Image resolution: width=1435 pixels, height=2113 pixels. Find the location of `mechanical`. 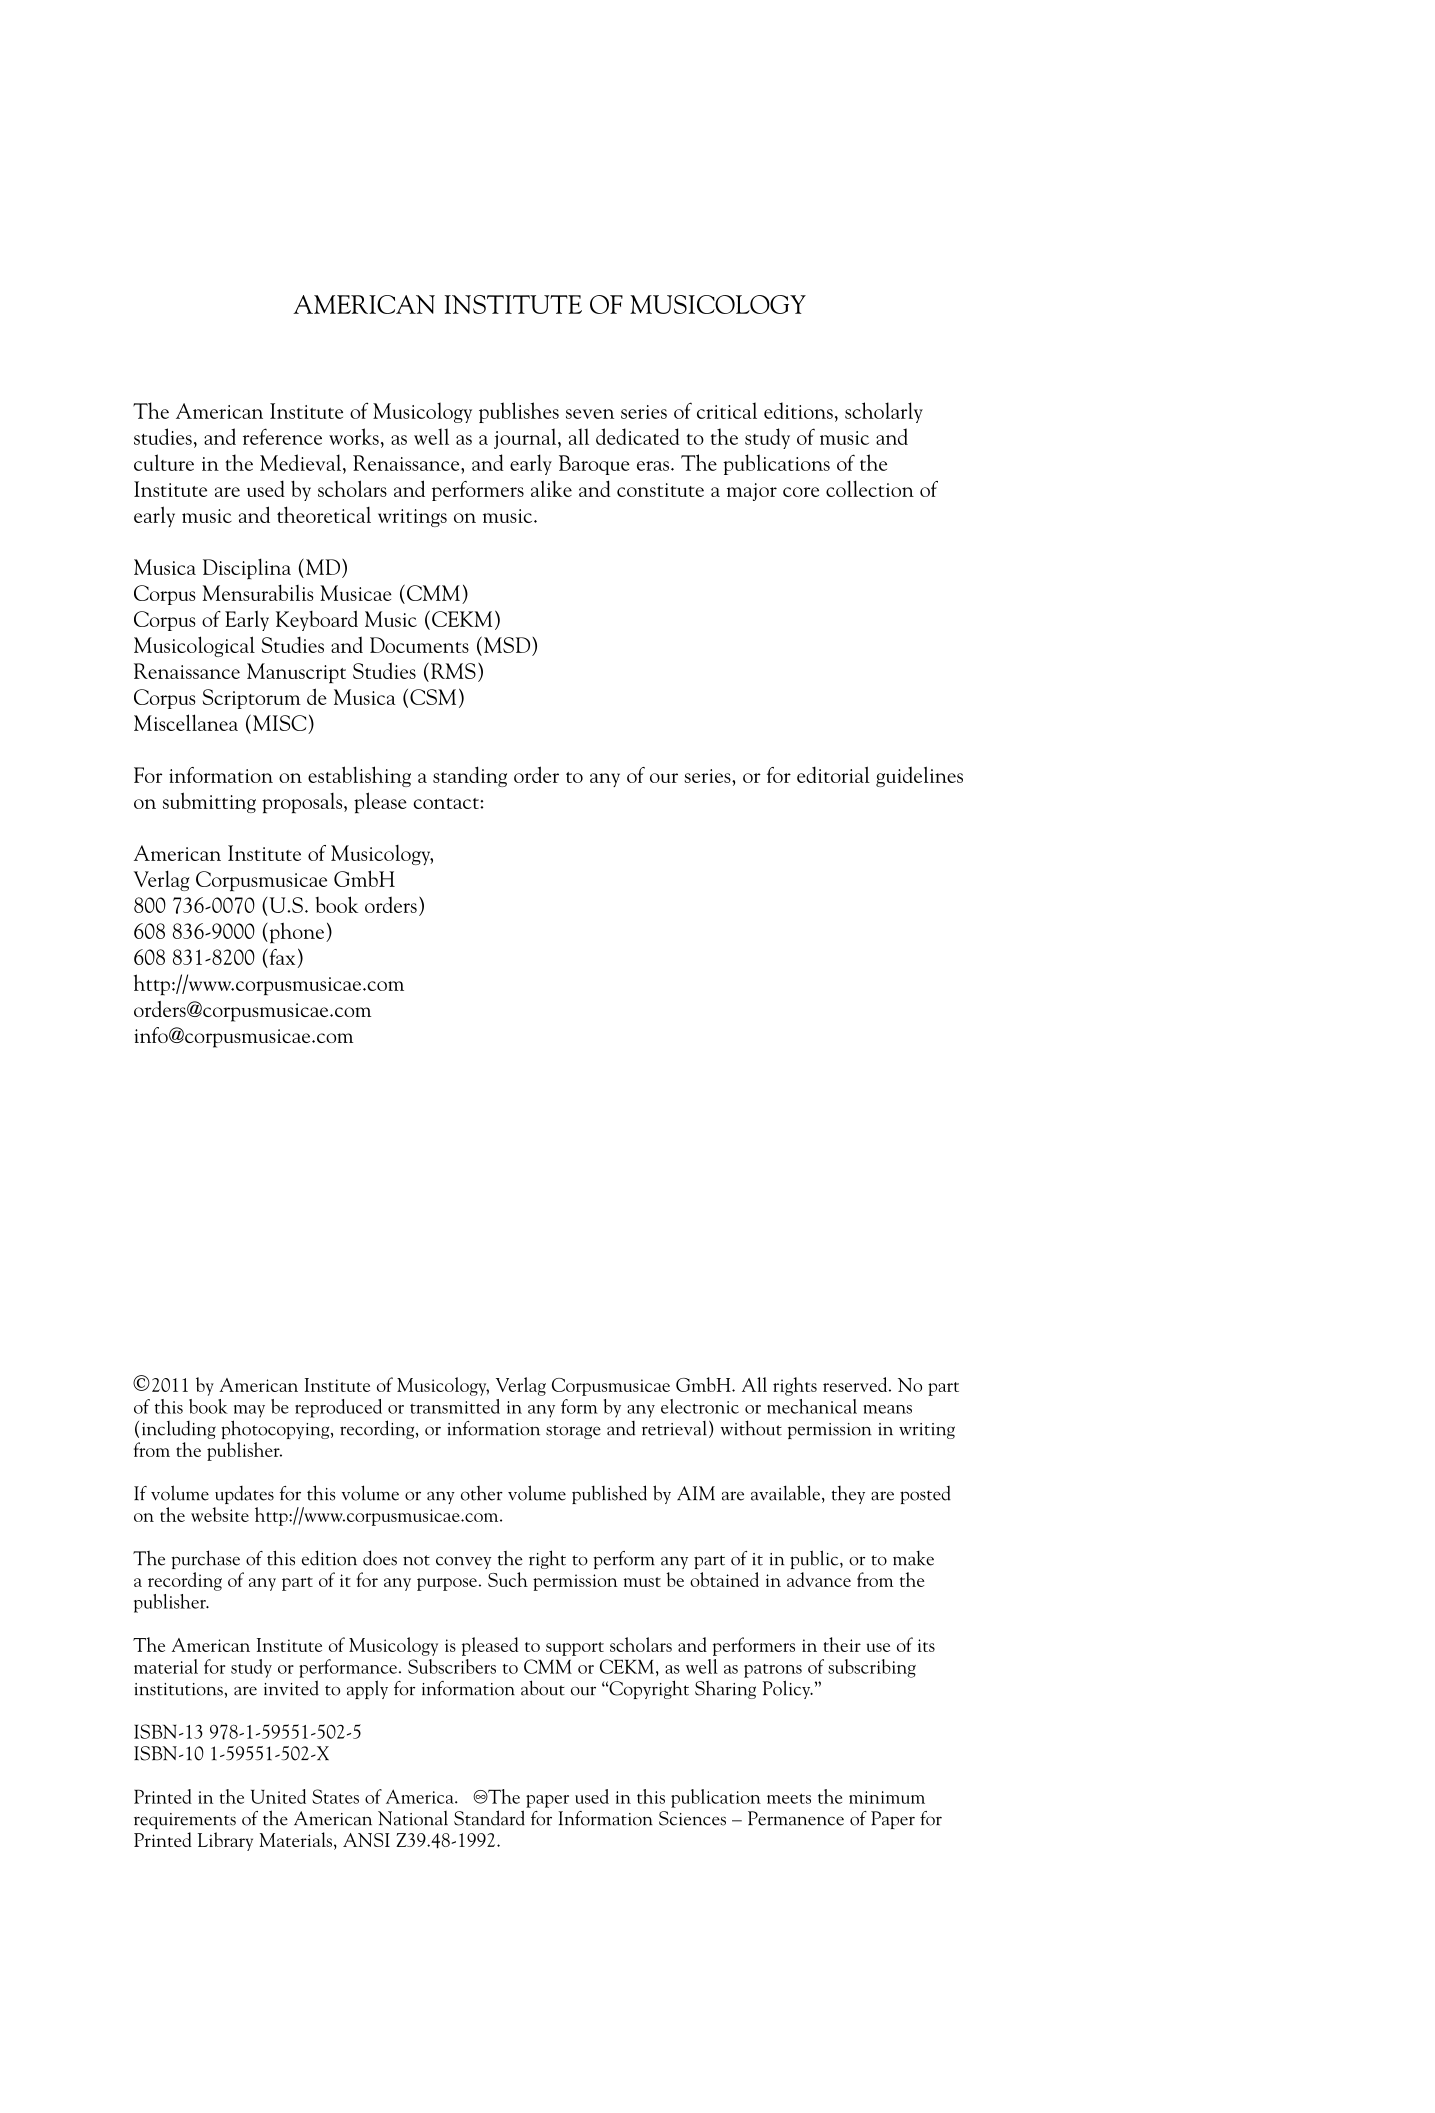

mechanical is located at coordinates (812, 1406).
